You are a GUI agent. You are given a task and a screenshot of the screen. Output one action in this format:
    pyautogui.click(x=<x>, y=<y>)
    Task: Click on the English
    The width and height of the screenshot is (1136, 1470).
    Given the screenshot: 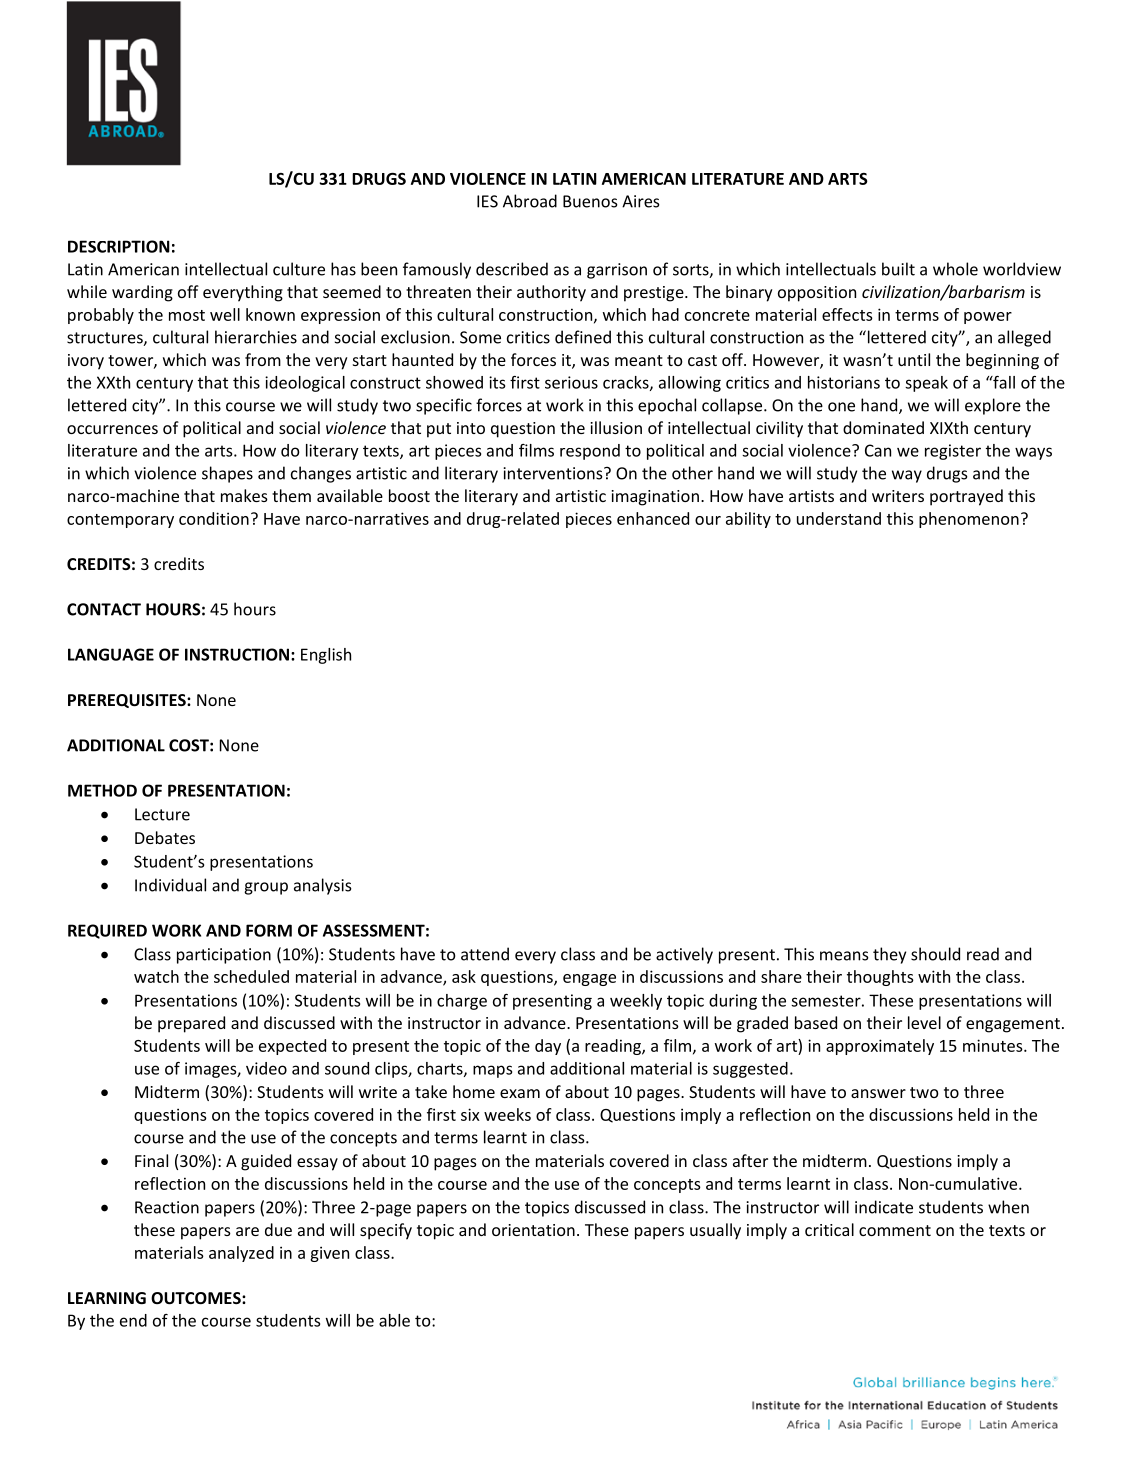 What is the action you would take?
    pyautogui.click(x=326, y=656)
